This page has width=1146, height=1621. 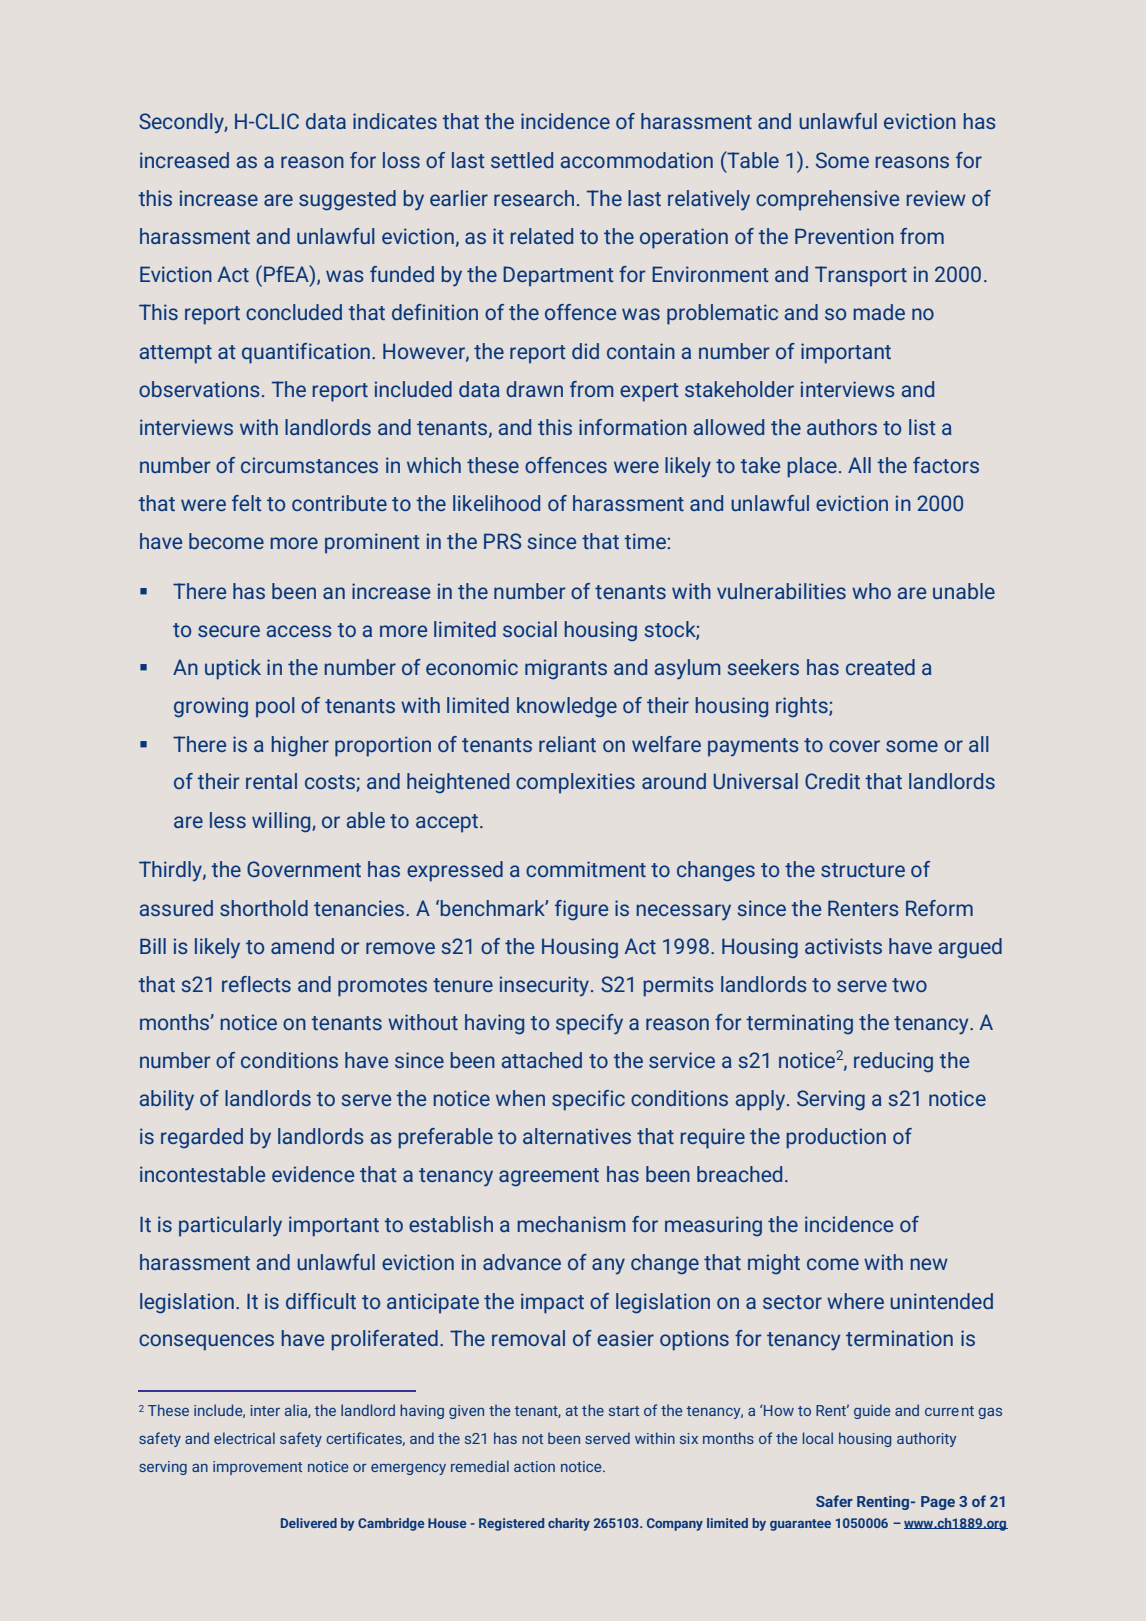 What do you see at coordinates (575, 783) in the page?
I see `complexities` at bounding box center [575, 783].
